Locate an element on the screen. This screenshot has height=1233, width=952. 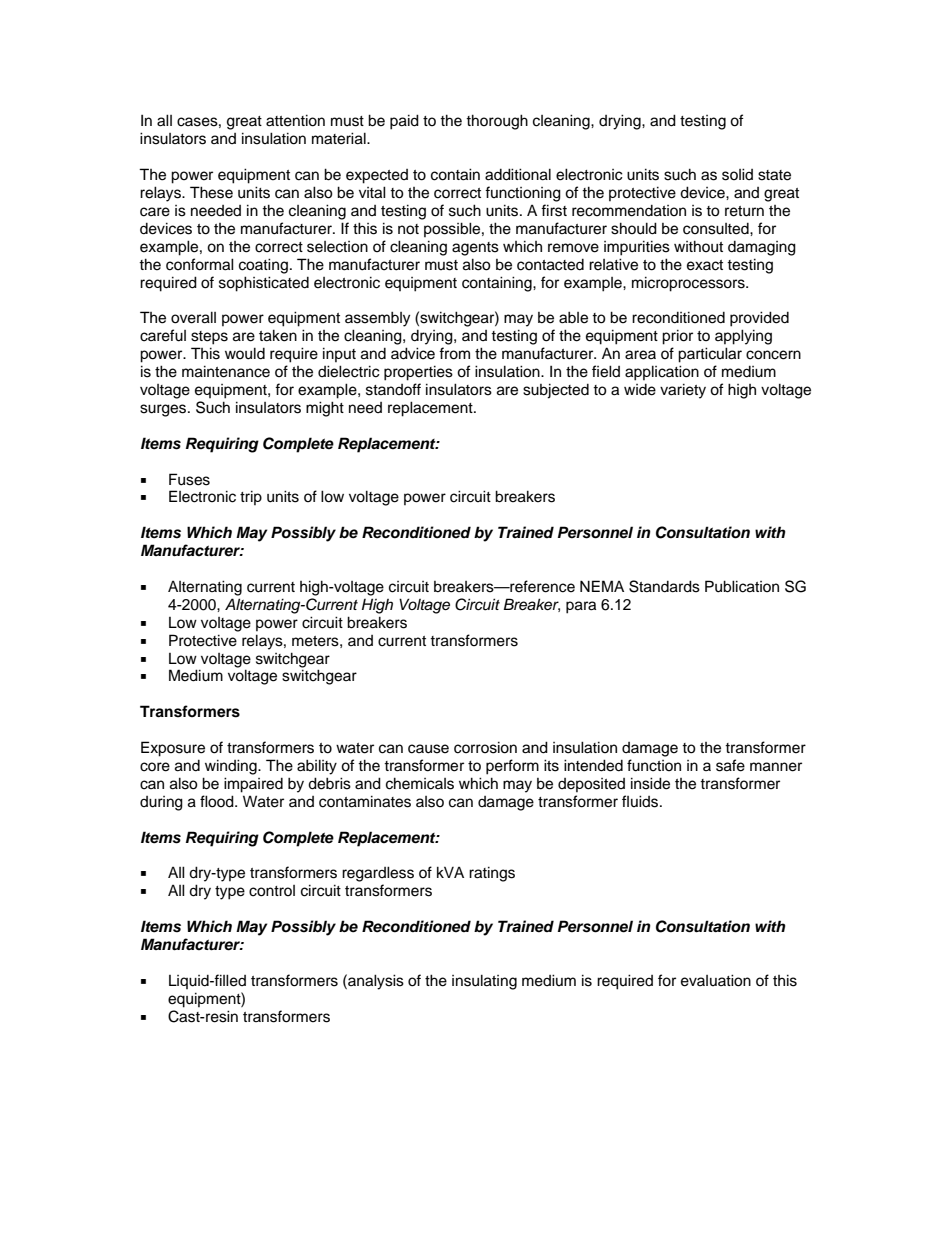
would is located at coordinates (245, 353).
